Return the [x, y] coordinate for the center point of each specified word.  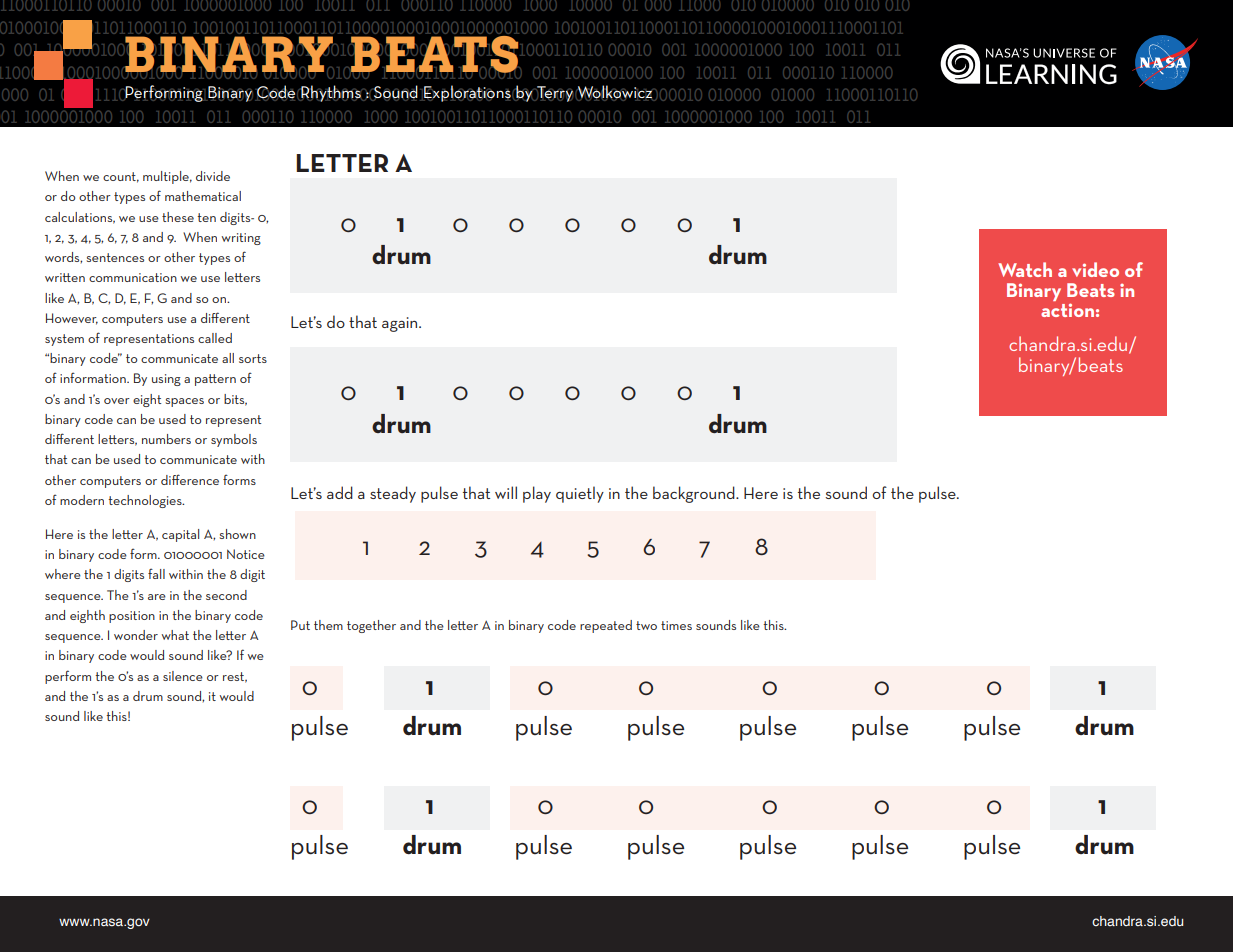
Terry [554, 94]
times [676, 625]
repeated [606, 626]
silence [183, 676]
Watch [1025, 269]
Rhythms [331, 93]
